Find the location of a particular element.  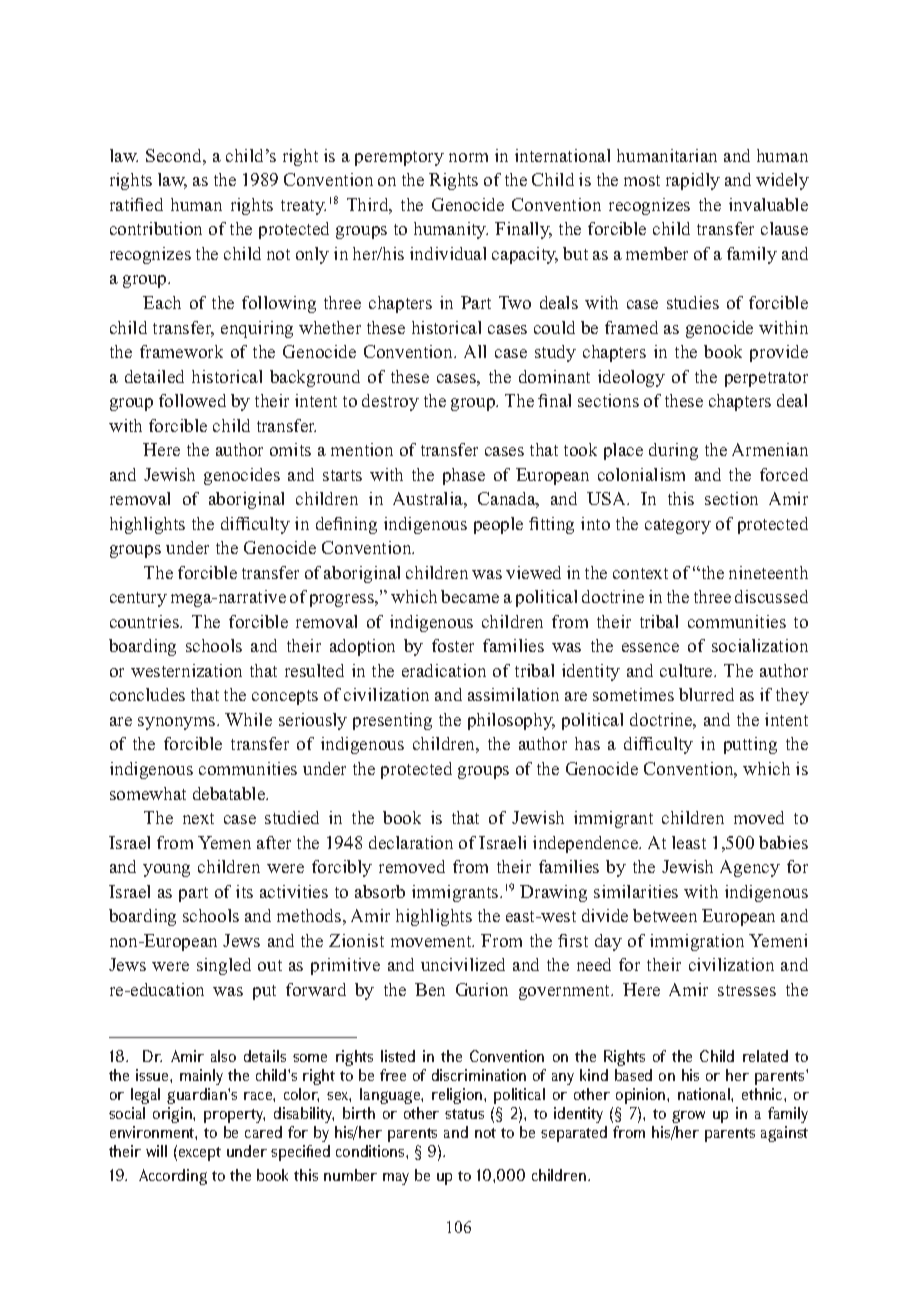

century is located at coordinates (138, 599).
